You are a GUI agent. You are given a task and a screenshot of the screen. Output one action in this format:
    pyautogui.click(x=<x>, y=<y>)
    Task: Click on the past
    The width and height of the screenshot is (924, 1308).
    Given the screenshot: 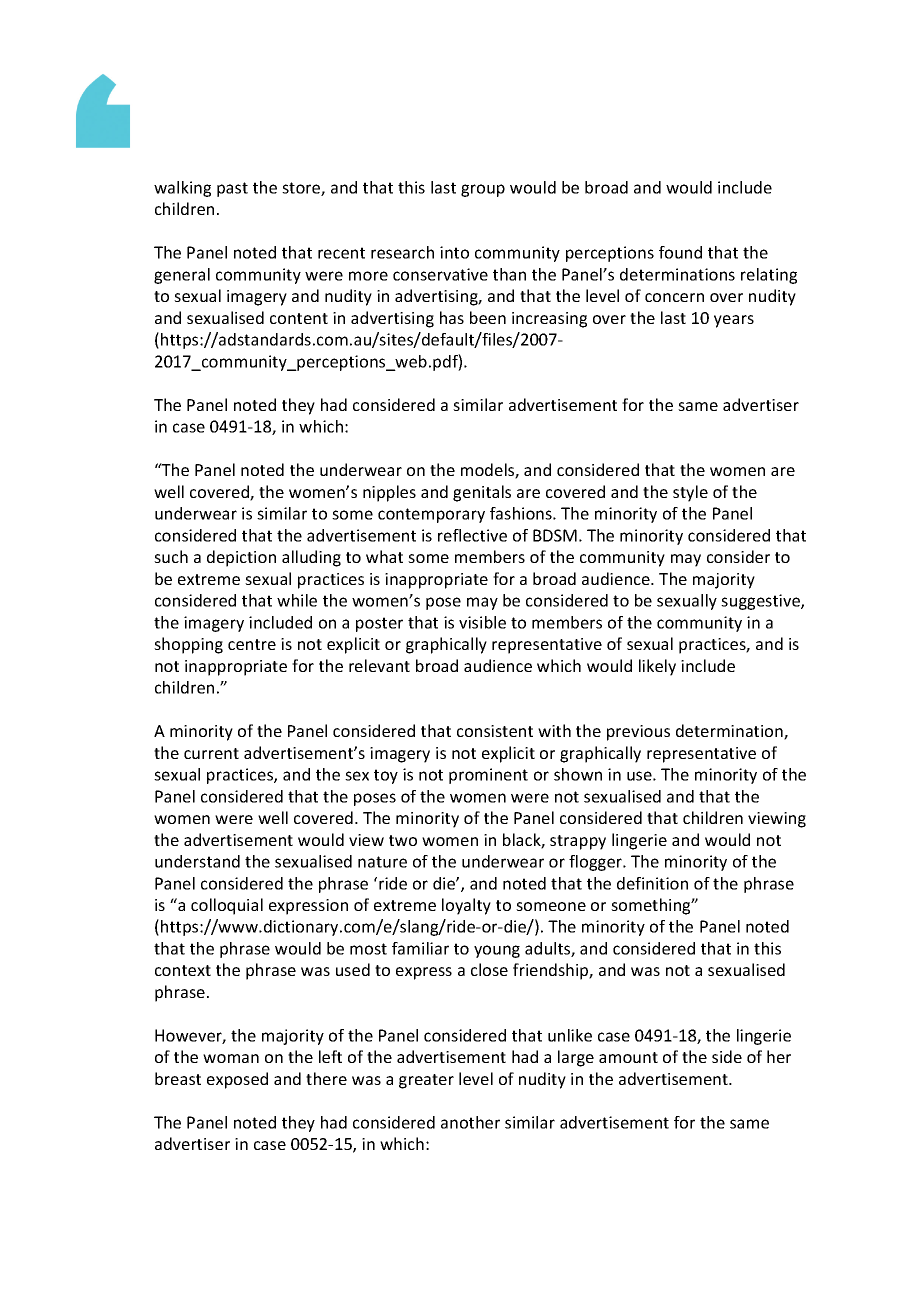 What is the action you would take?
    pyautogui.click(x=232, y=189)
